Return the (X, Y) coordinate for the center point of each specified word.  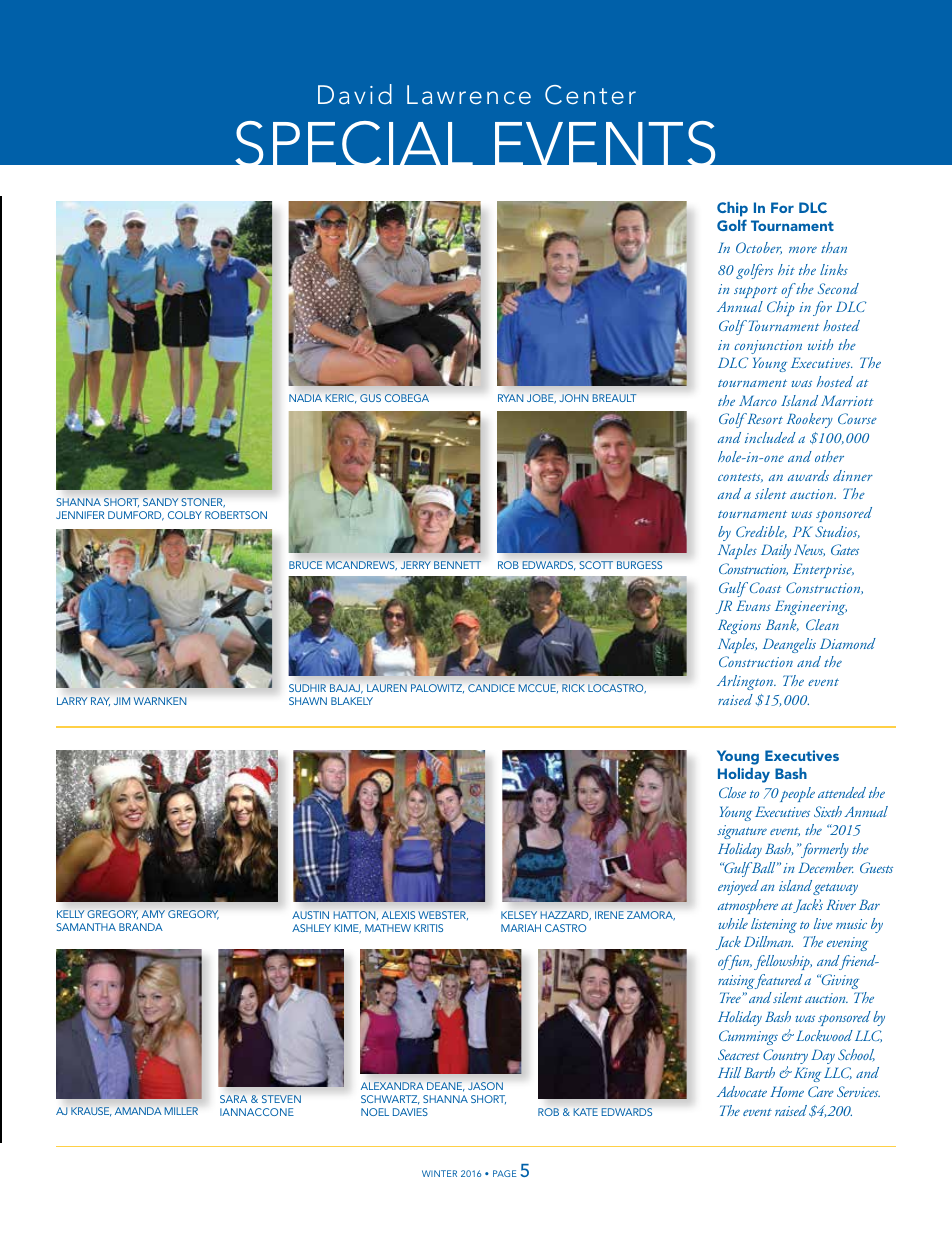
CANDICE (491, 688)
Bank (782, 625)
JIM (122, 701)
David (355, 94)
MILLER (181, 1111)
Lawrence (469, 94)
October (759, 248)
